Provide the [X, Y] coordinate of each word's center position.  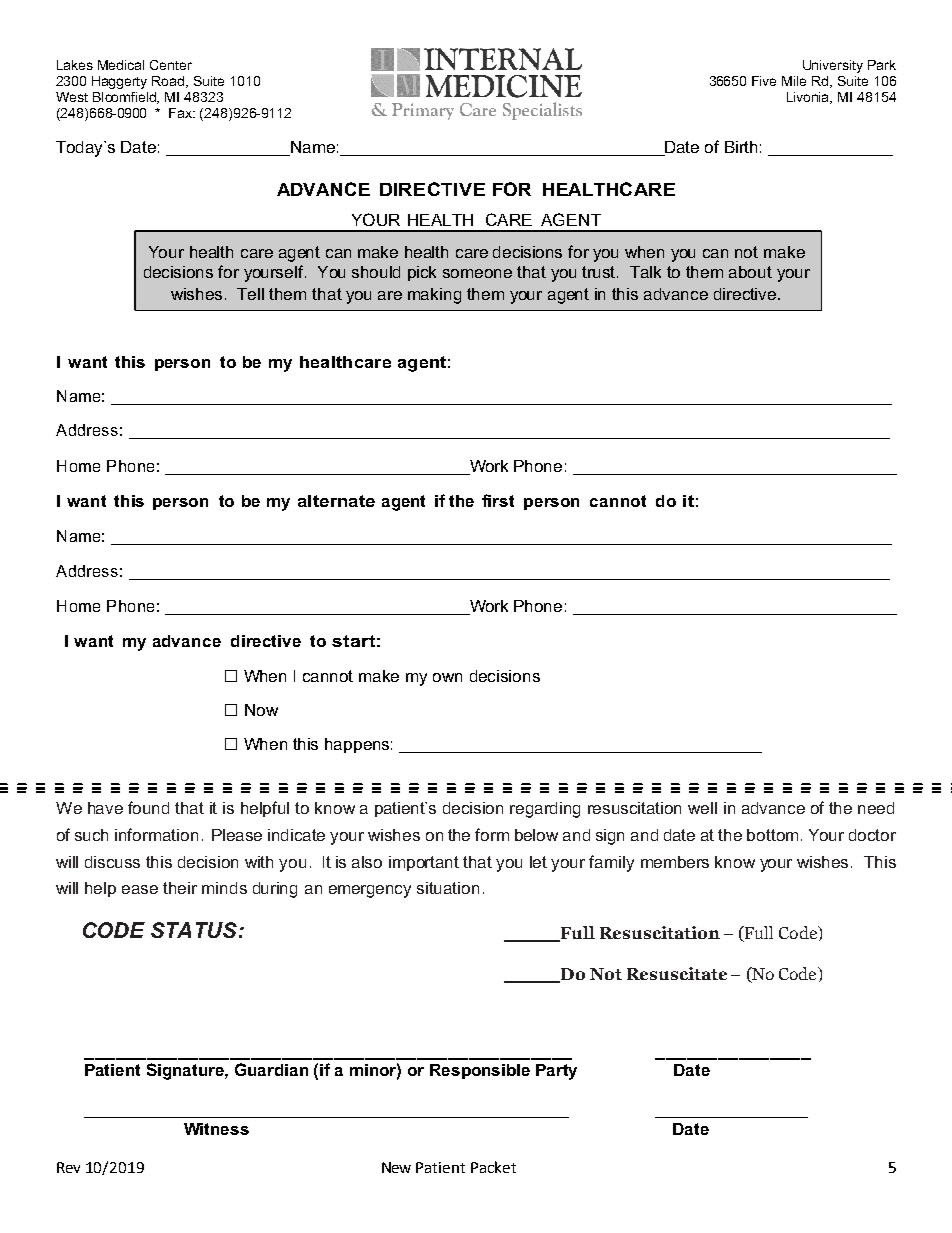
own [447, 677]
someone [477, 273]
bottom [772, 835]
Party [556, 1072]
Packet [493, 1167]
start [353, 641]
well [702, 808]
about [750, 272]
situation [448, 888]
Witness [216, 1129]
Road [169, 82]
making [434, 296]
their [180, 888]
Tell [250, 294]
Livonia [809, 98]
